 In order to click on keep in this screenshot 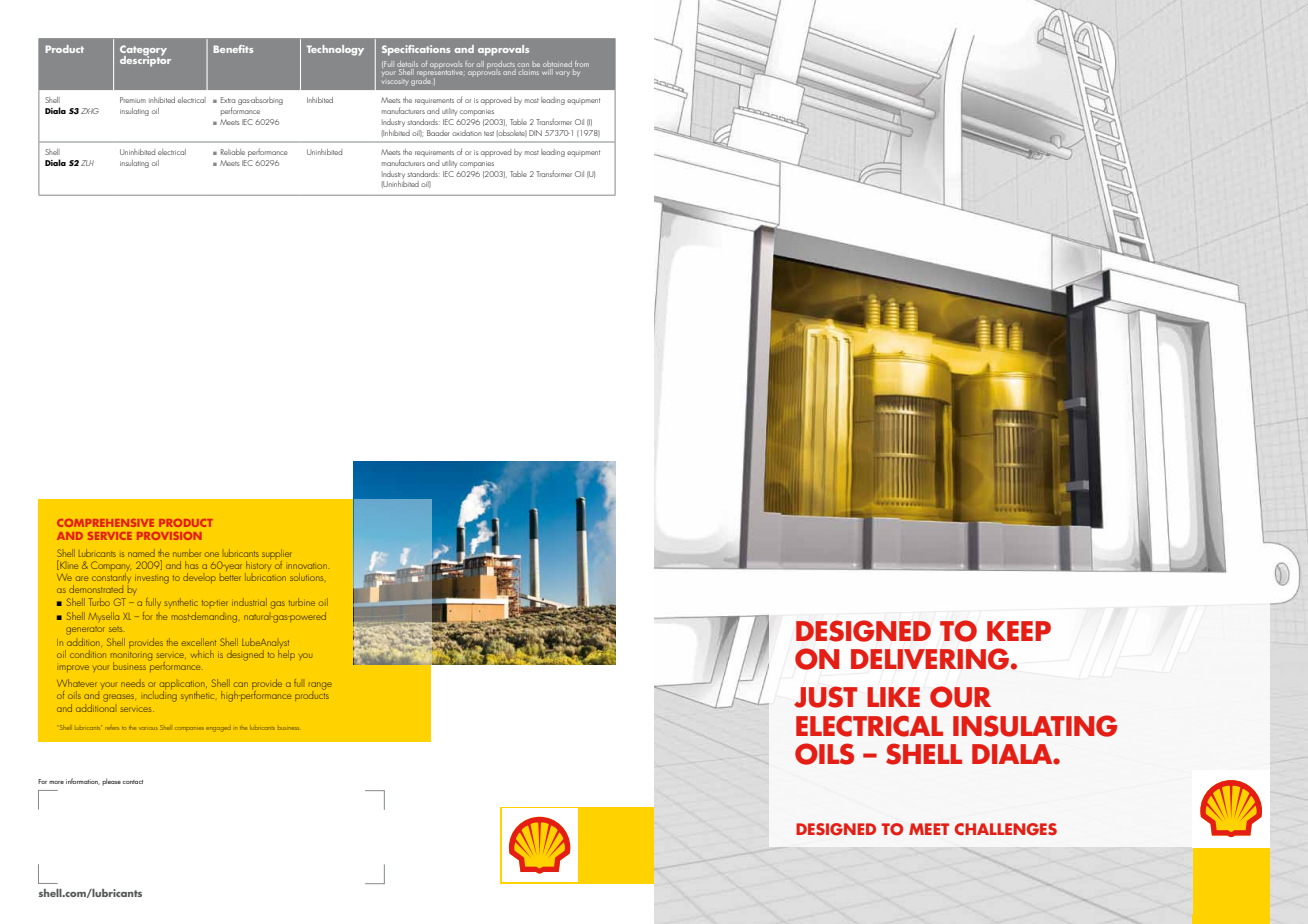, I will do `click(1019, 631)`.
